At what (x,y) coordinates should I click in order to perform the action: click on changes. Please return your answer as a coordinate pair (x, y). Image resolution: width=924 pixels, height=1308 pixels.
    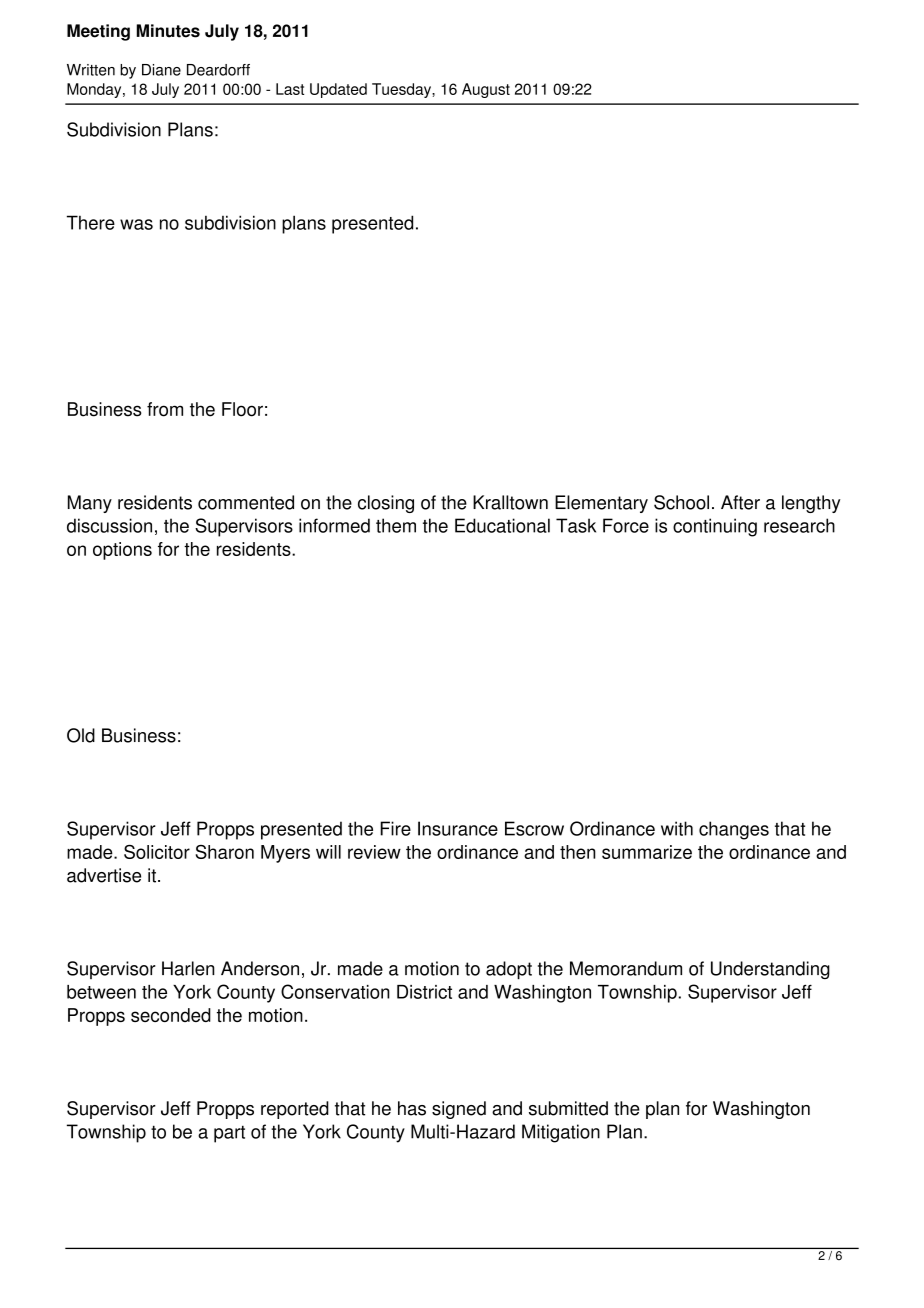
    Looking at the image, I should click on (734, 830).
